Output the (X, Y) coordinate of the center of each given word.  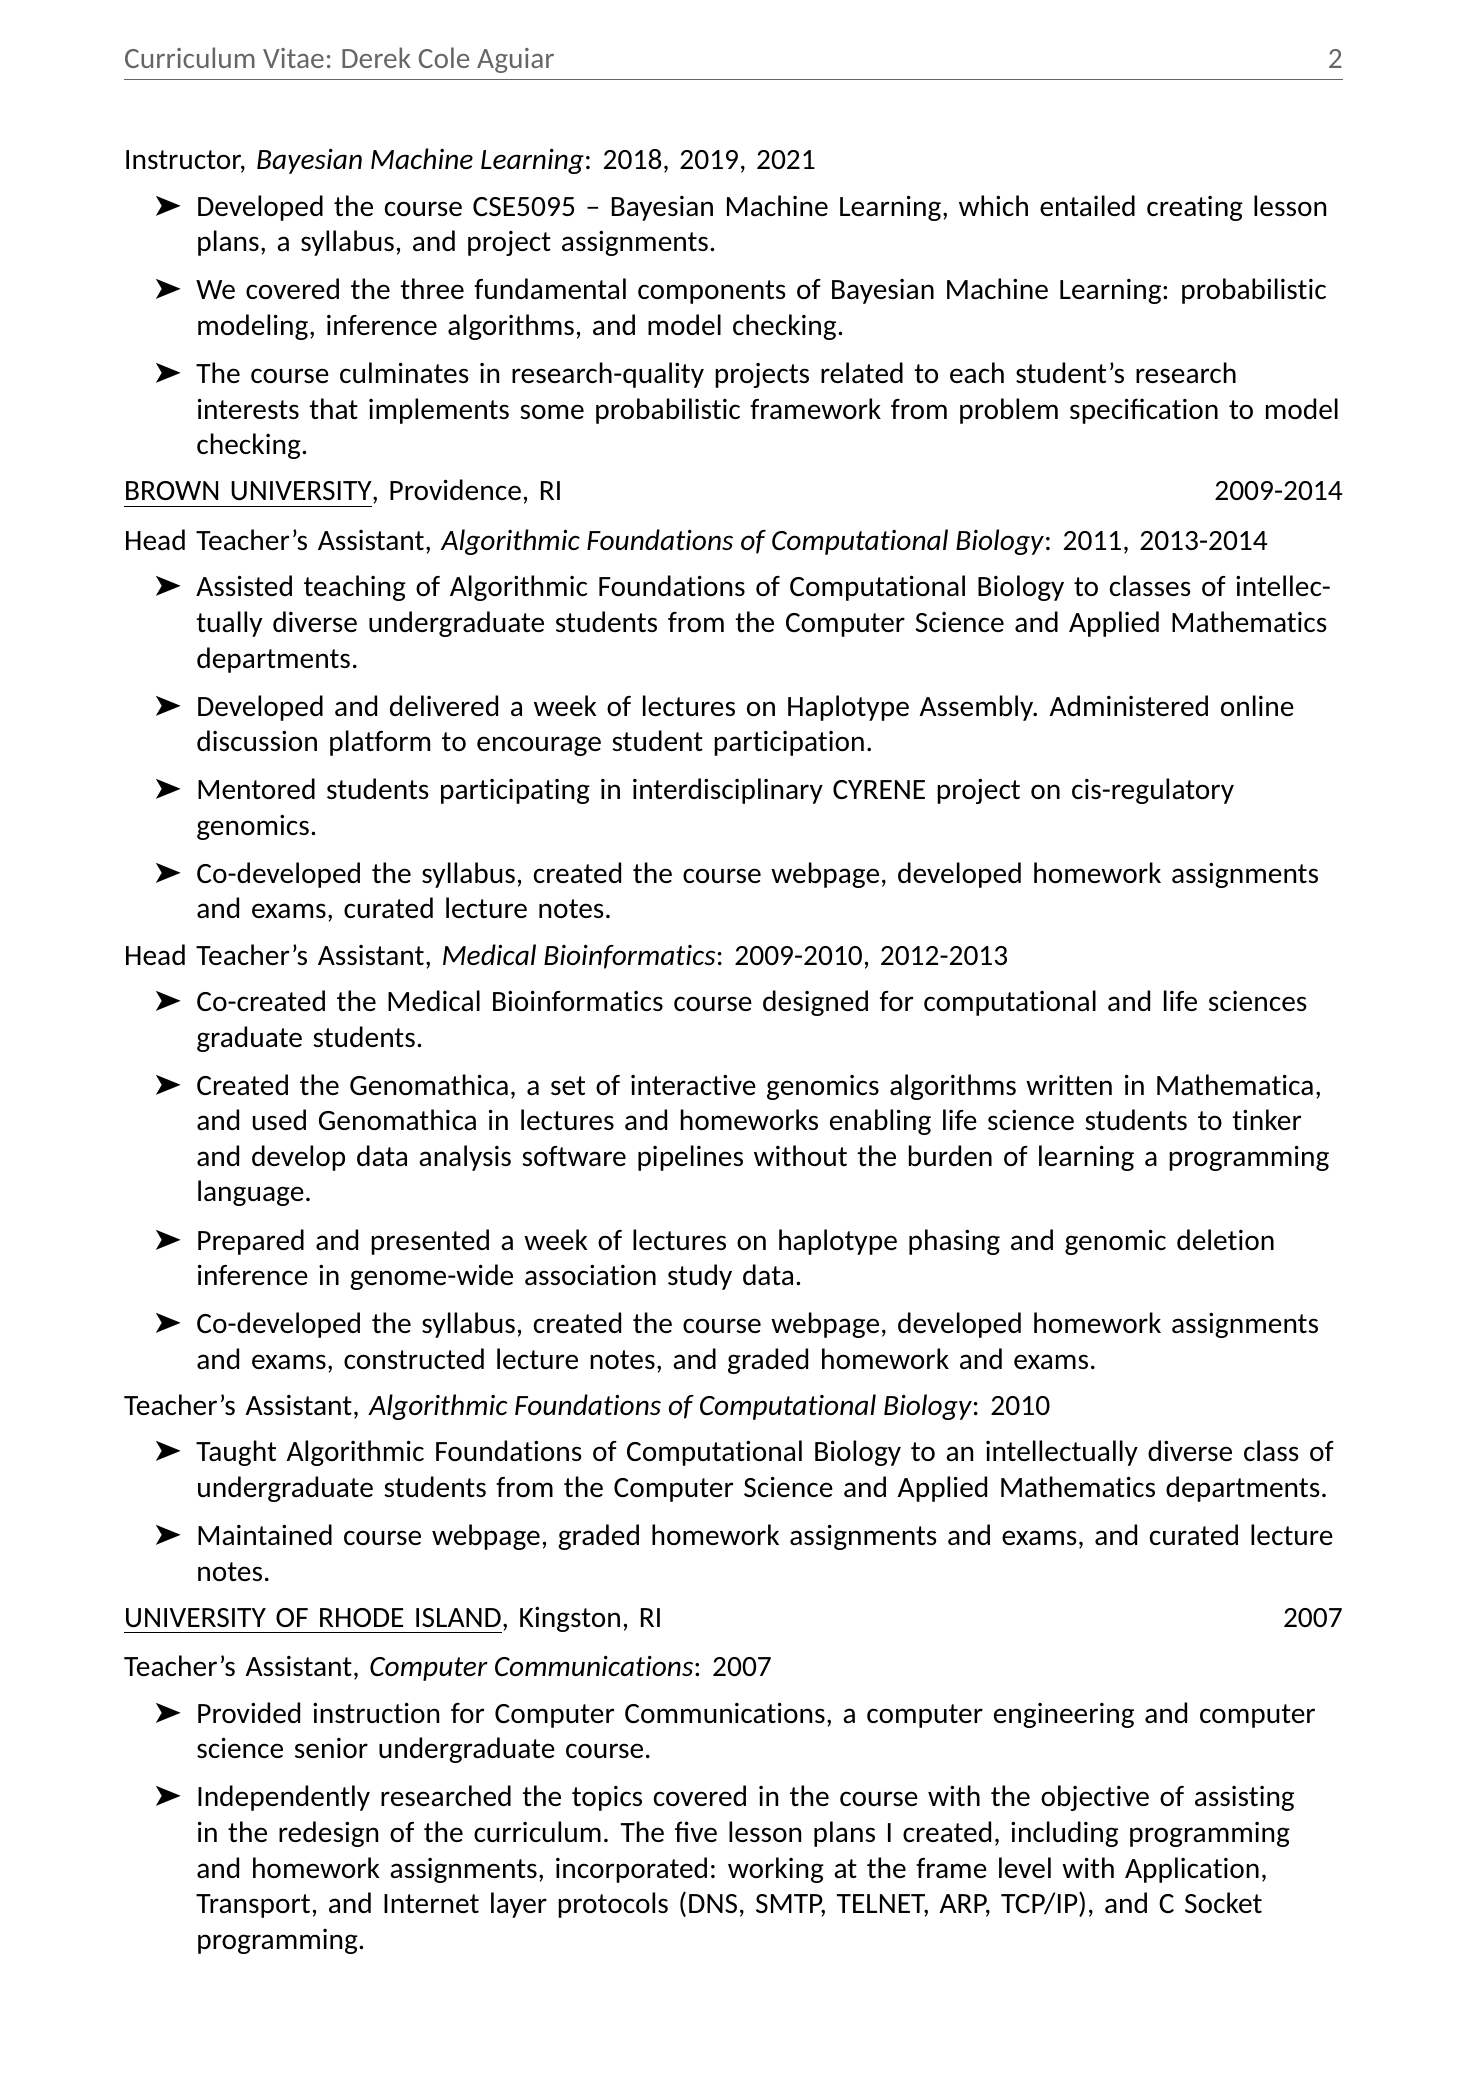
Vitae (293, 58)
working (776, 1870)
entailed (1087, 205)
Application (1192, 1870)
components (712, 292)
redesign (328, 1834)
